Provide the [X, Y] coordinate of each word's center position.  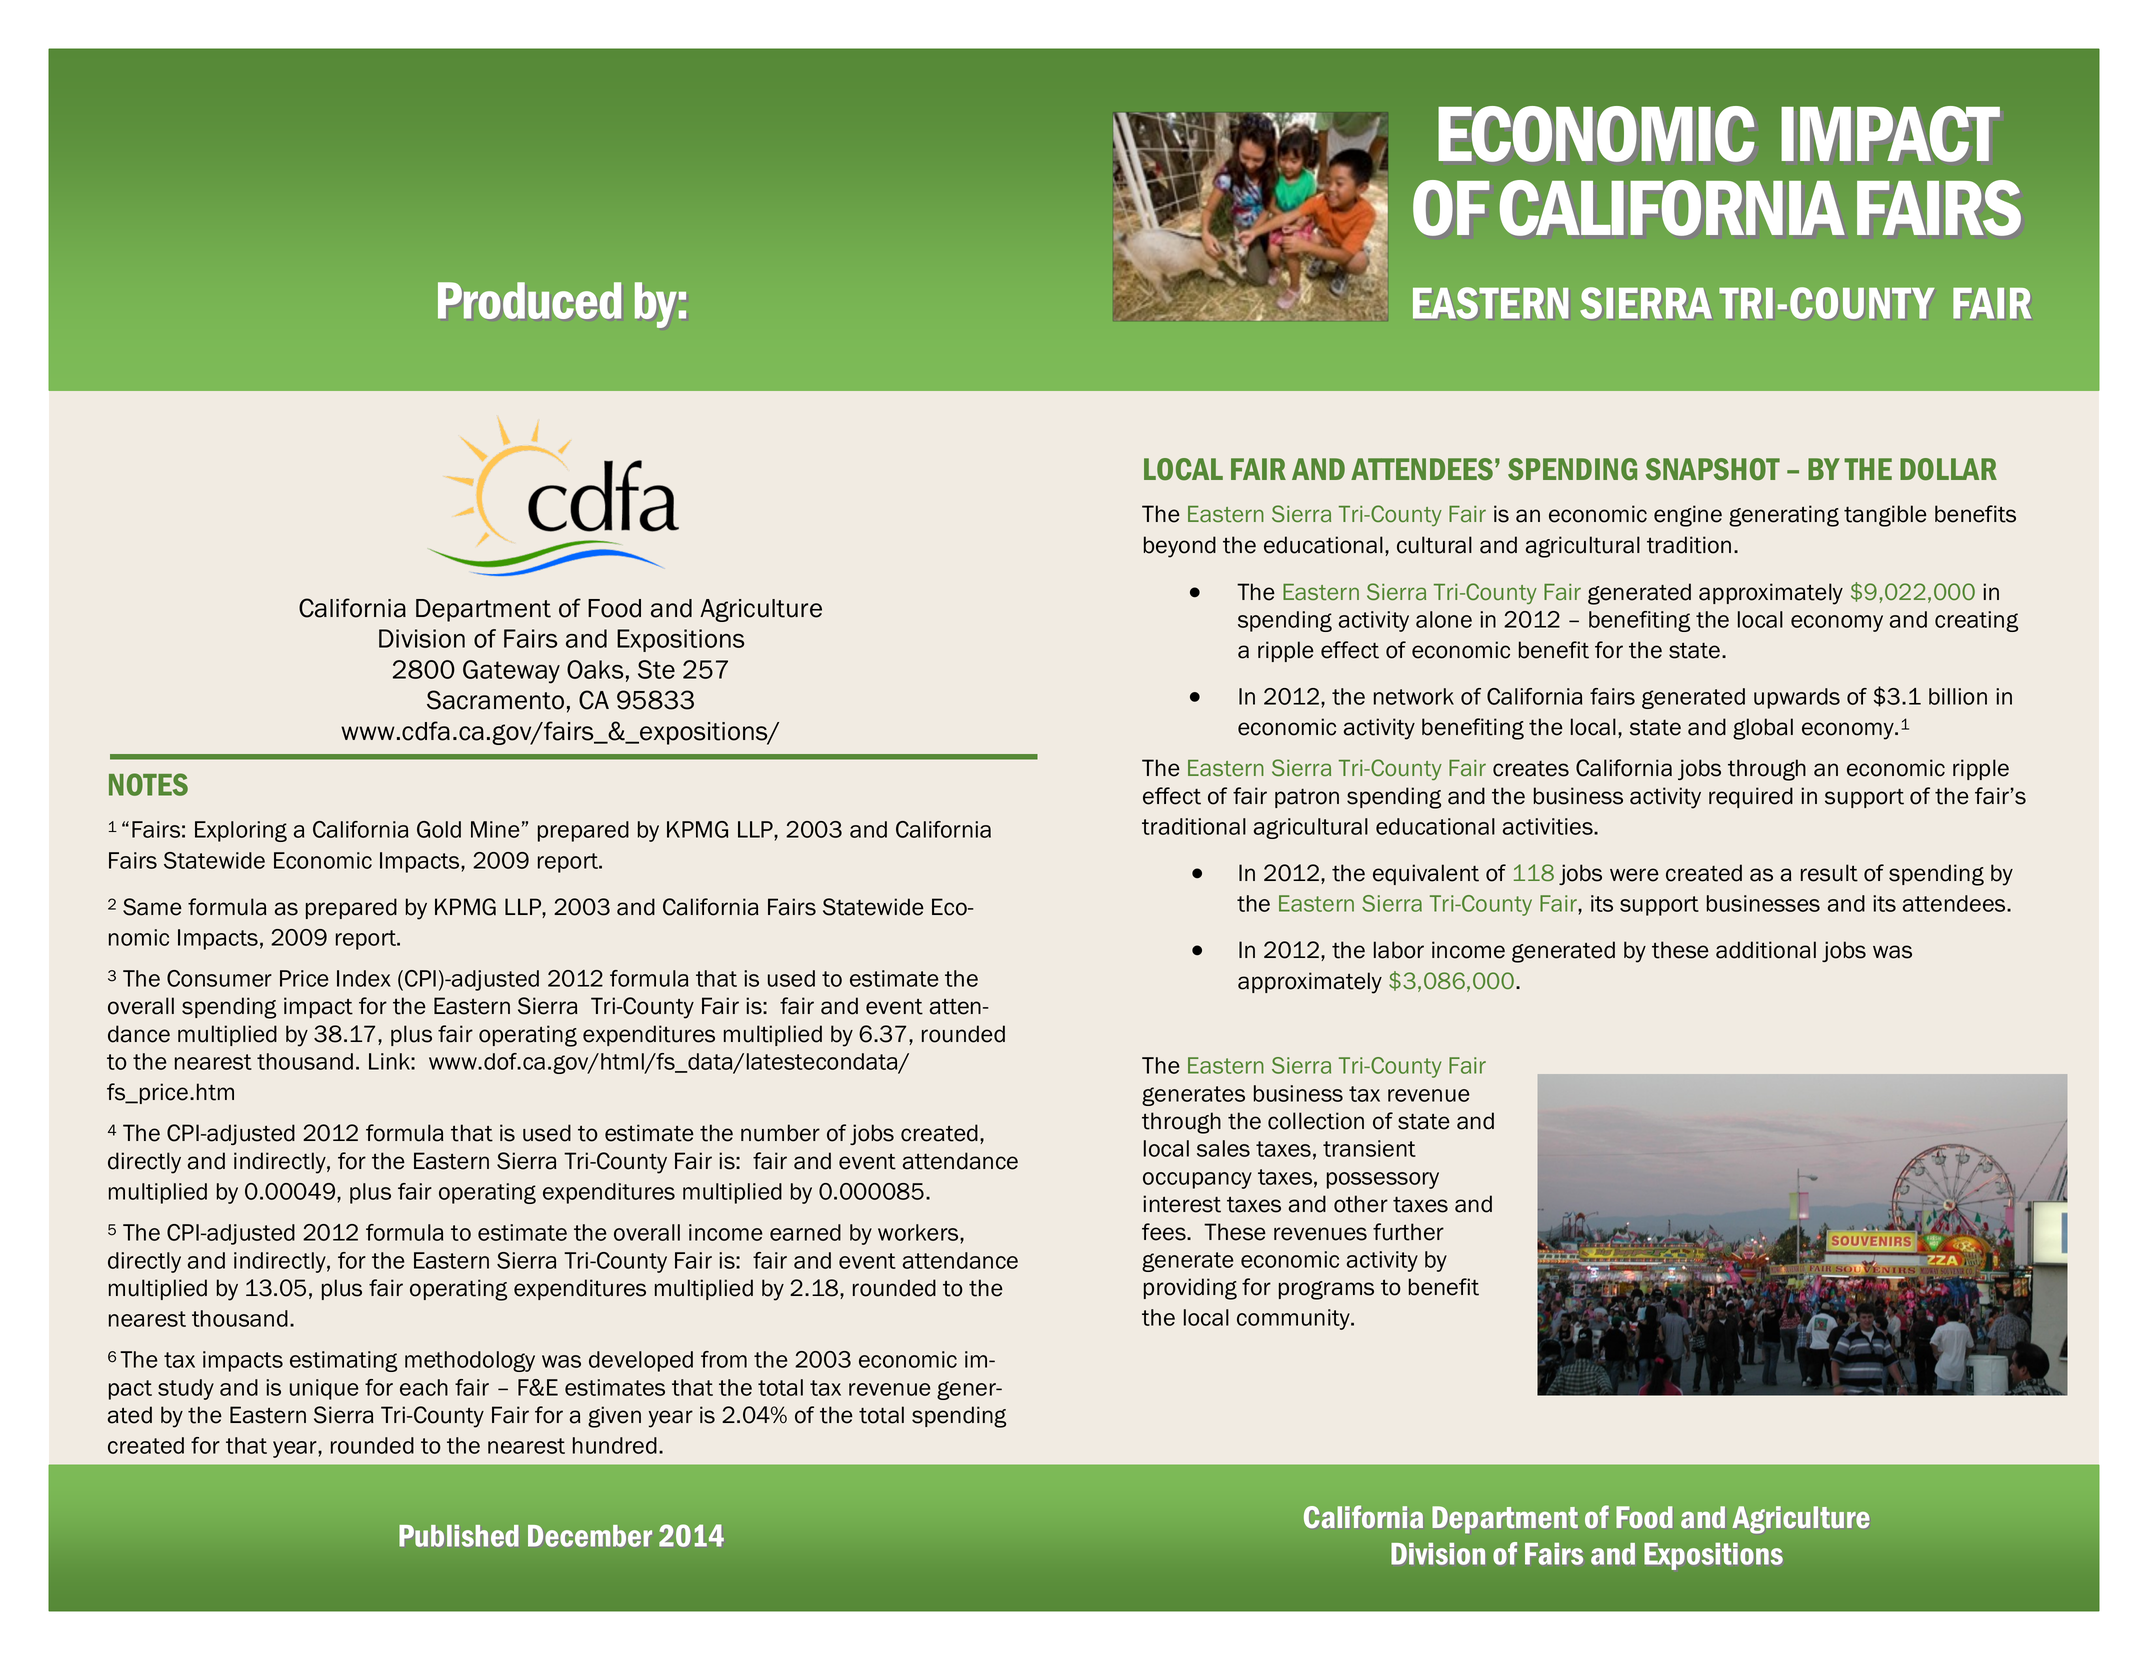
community [1294, 1319]
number [780, 1133]
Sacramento [495, 700]
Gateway [511, 672]
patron [1307, 798]
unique [324, 1389]
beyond [1180, 547]
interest [1182, 1204]
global [1763, 729]
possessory [1383, 1180]
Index [364, 978]
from [724, 1359]
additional [1766, 950]
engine [1688, 516]
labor [1399, 950]
